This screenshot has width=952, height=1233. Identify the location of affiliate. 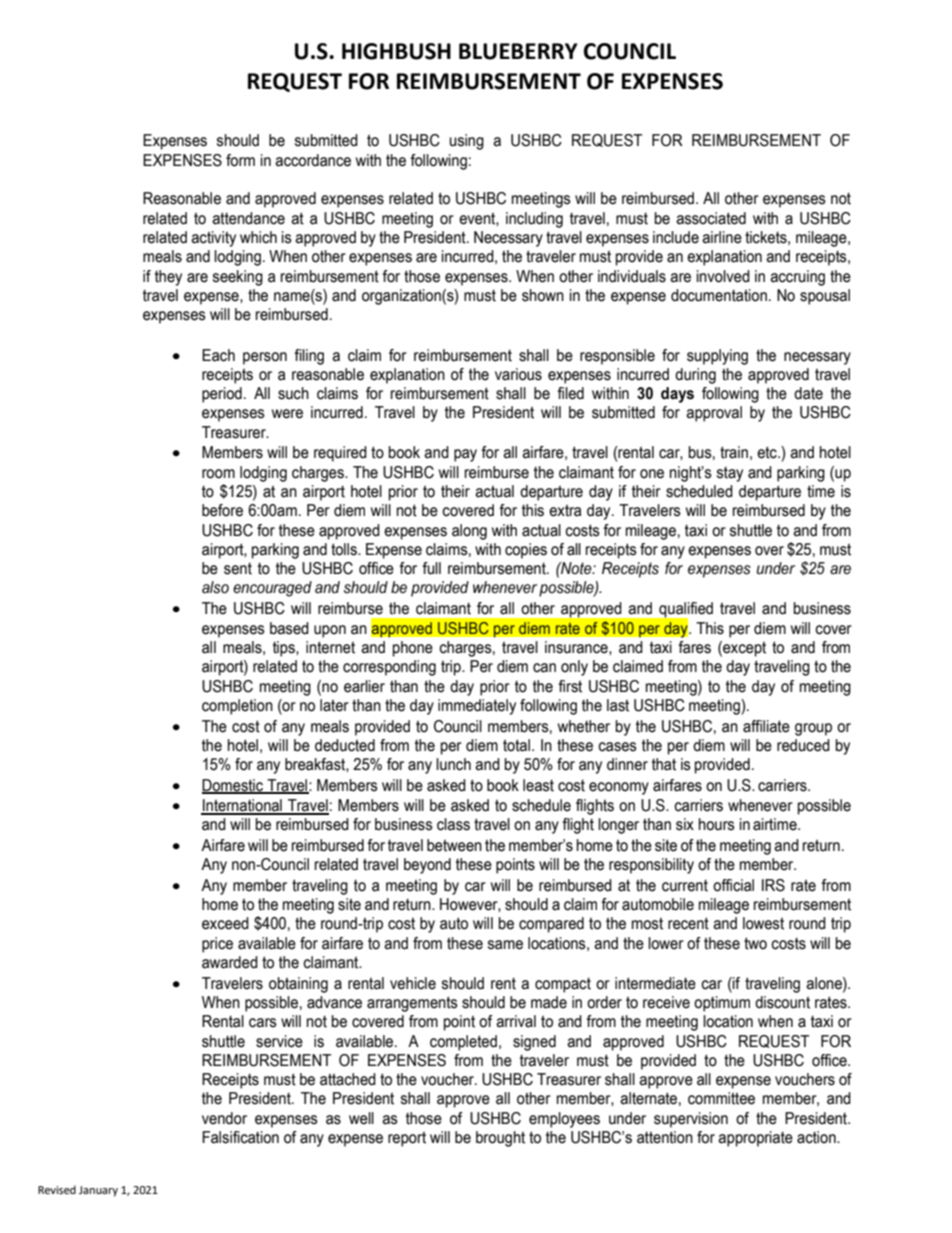
(766, 726).
